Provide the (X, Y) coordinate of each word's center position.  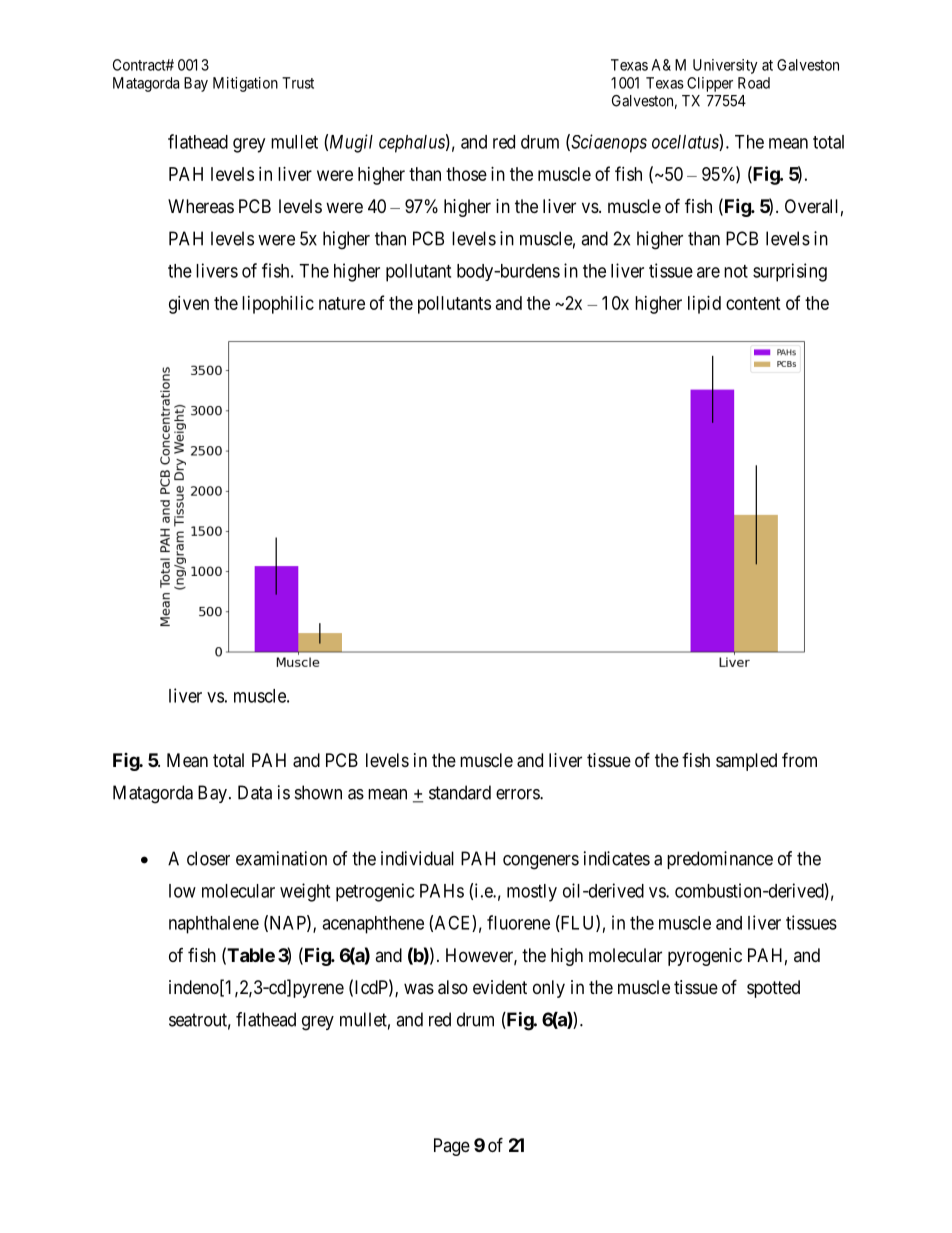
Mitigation (245, 84)
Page (452, 1147)
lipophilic (278, 305)
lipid (704, 305)
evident (500, 987)
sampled (746, 762)
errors (518, 794)
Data (255, 792)
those (466, 174)
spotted (773, 989)
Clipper (710, 84)
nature (342, 303)
